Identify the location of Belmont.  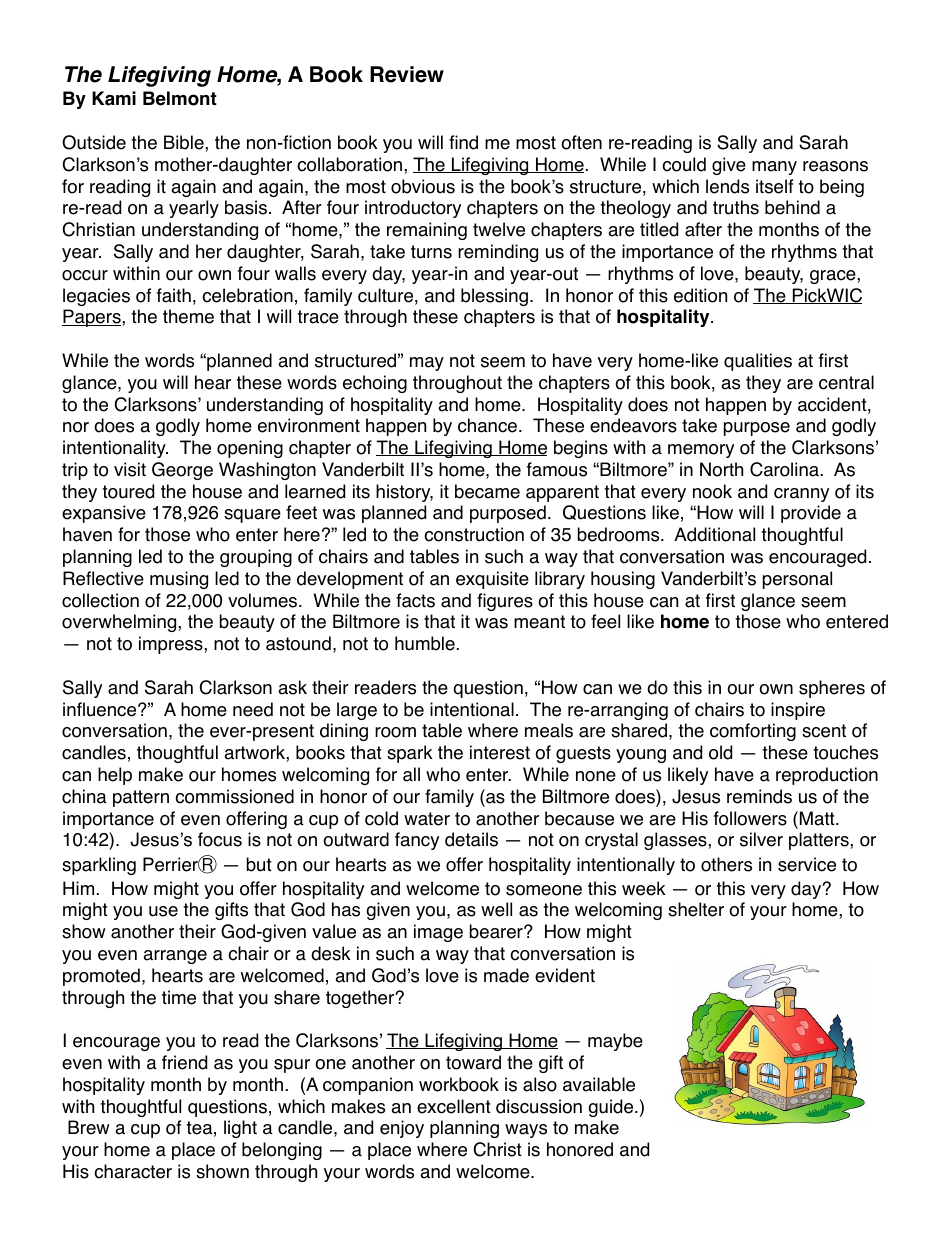
(180, 98).
